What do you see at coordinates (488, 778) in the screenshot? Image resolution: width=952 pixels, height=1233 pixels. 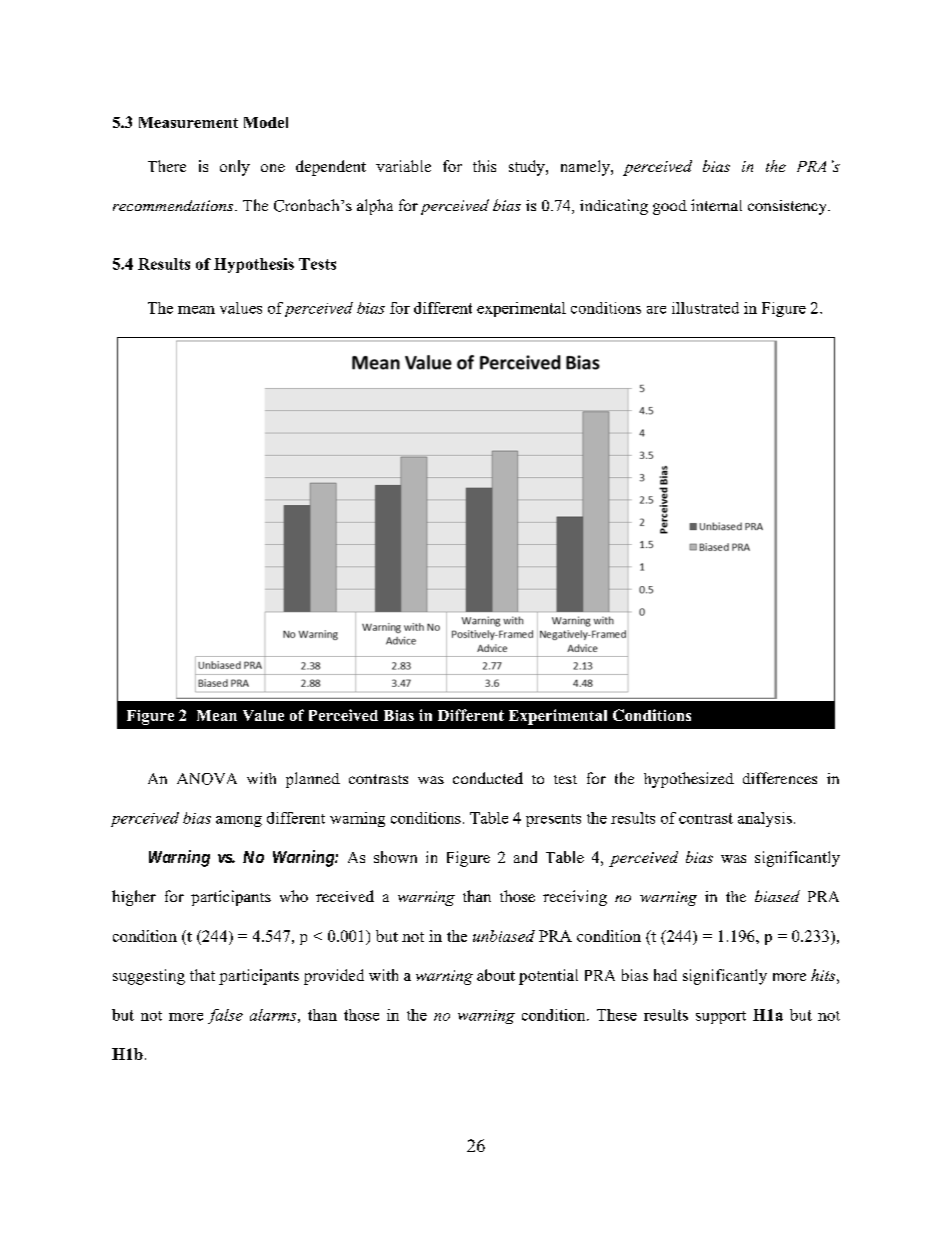 I see `conducted` at bounding box center [488, 778].
